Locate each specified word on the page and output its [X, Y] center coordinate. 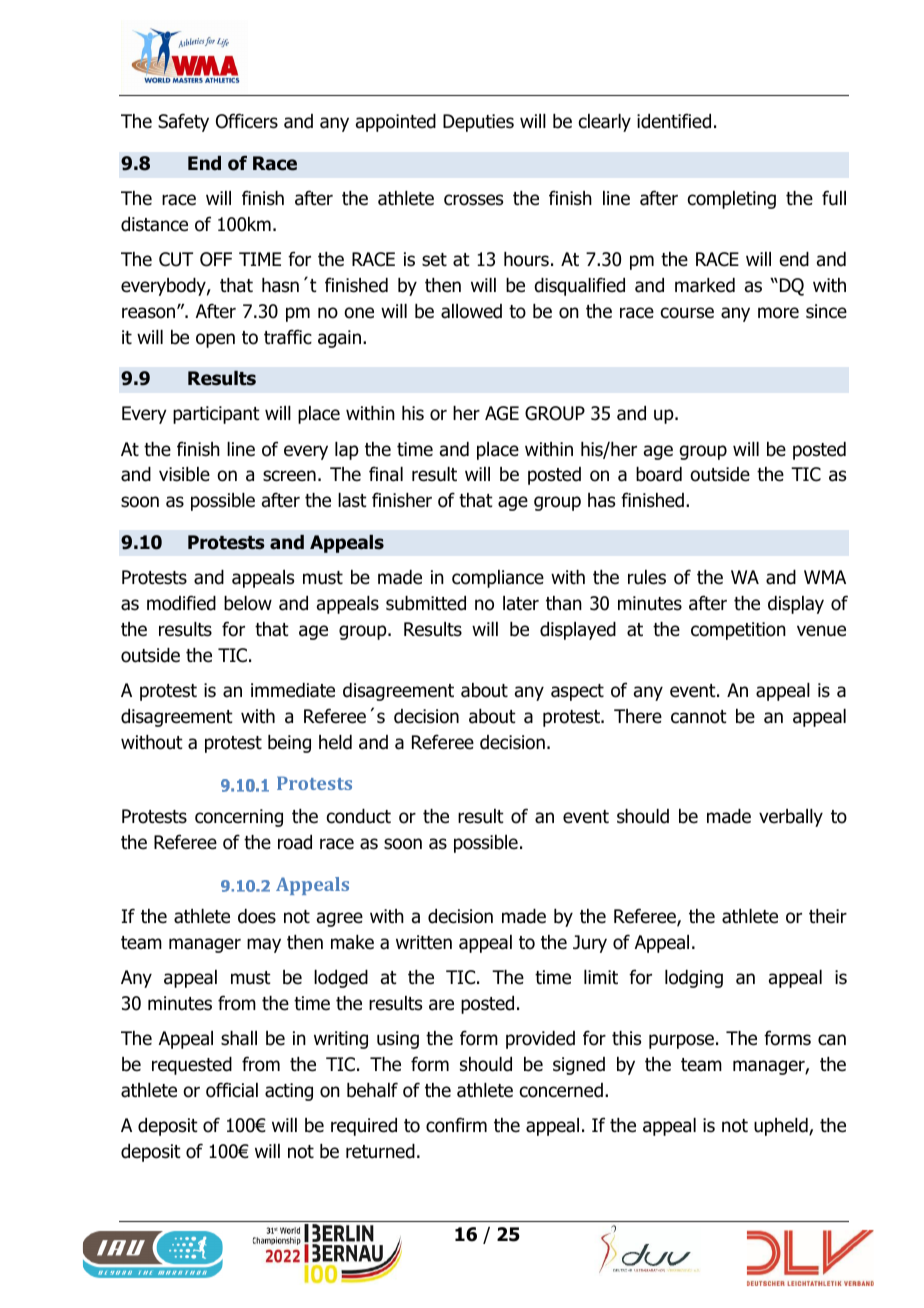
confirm [456, 1125]
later [521, 603]
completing [732, 200]
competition [738, 631]
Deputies [478, 123]
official [232, 1090]
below [248, 603]
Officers [247, 121]
